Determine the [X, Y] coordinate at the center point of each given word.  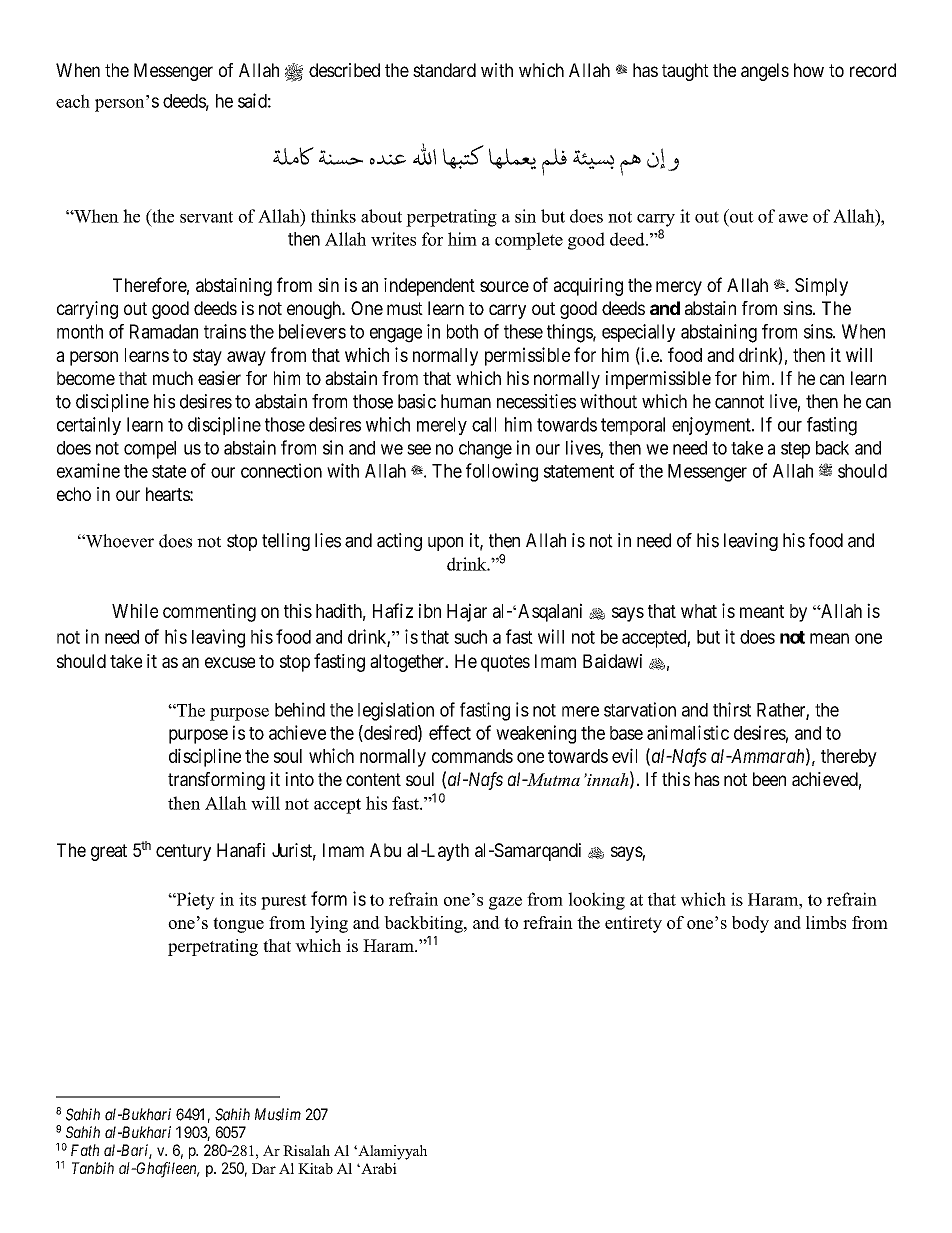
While [135, 610]
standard [444, 70]
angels [765, 72]
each [73, 101]
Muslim [278, 1114]
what [699, 611]
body [750, 924]
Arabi [378, 1168]
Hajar [467, 612]
